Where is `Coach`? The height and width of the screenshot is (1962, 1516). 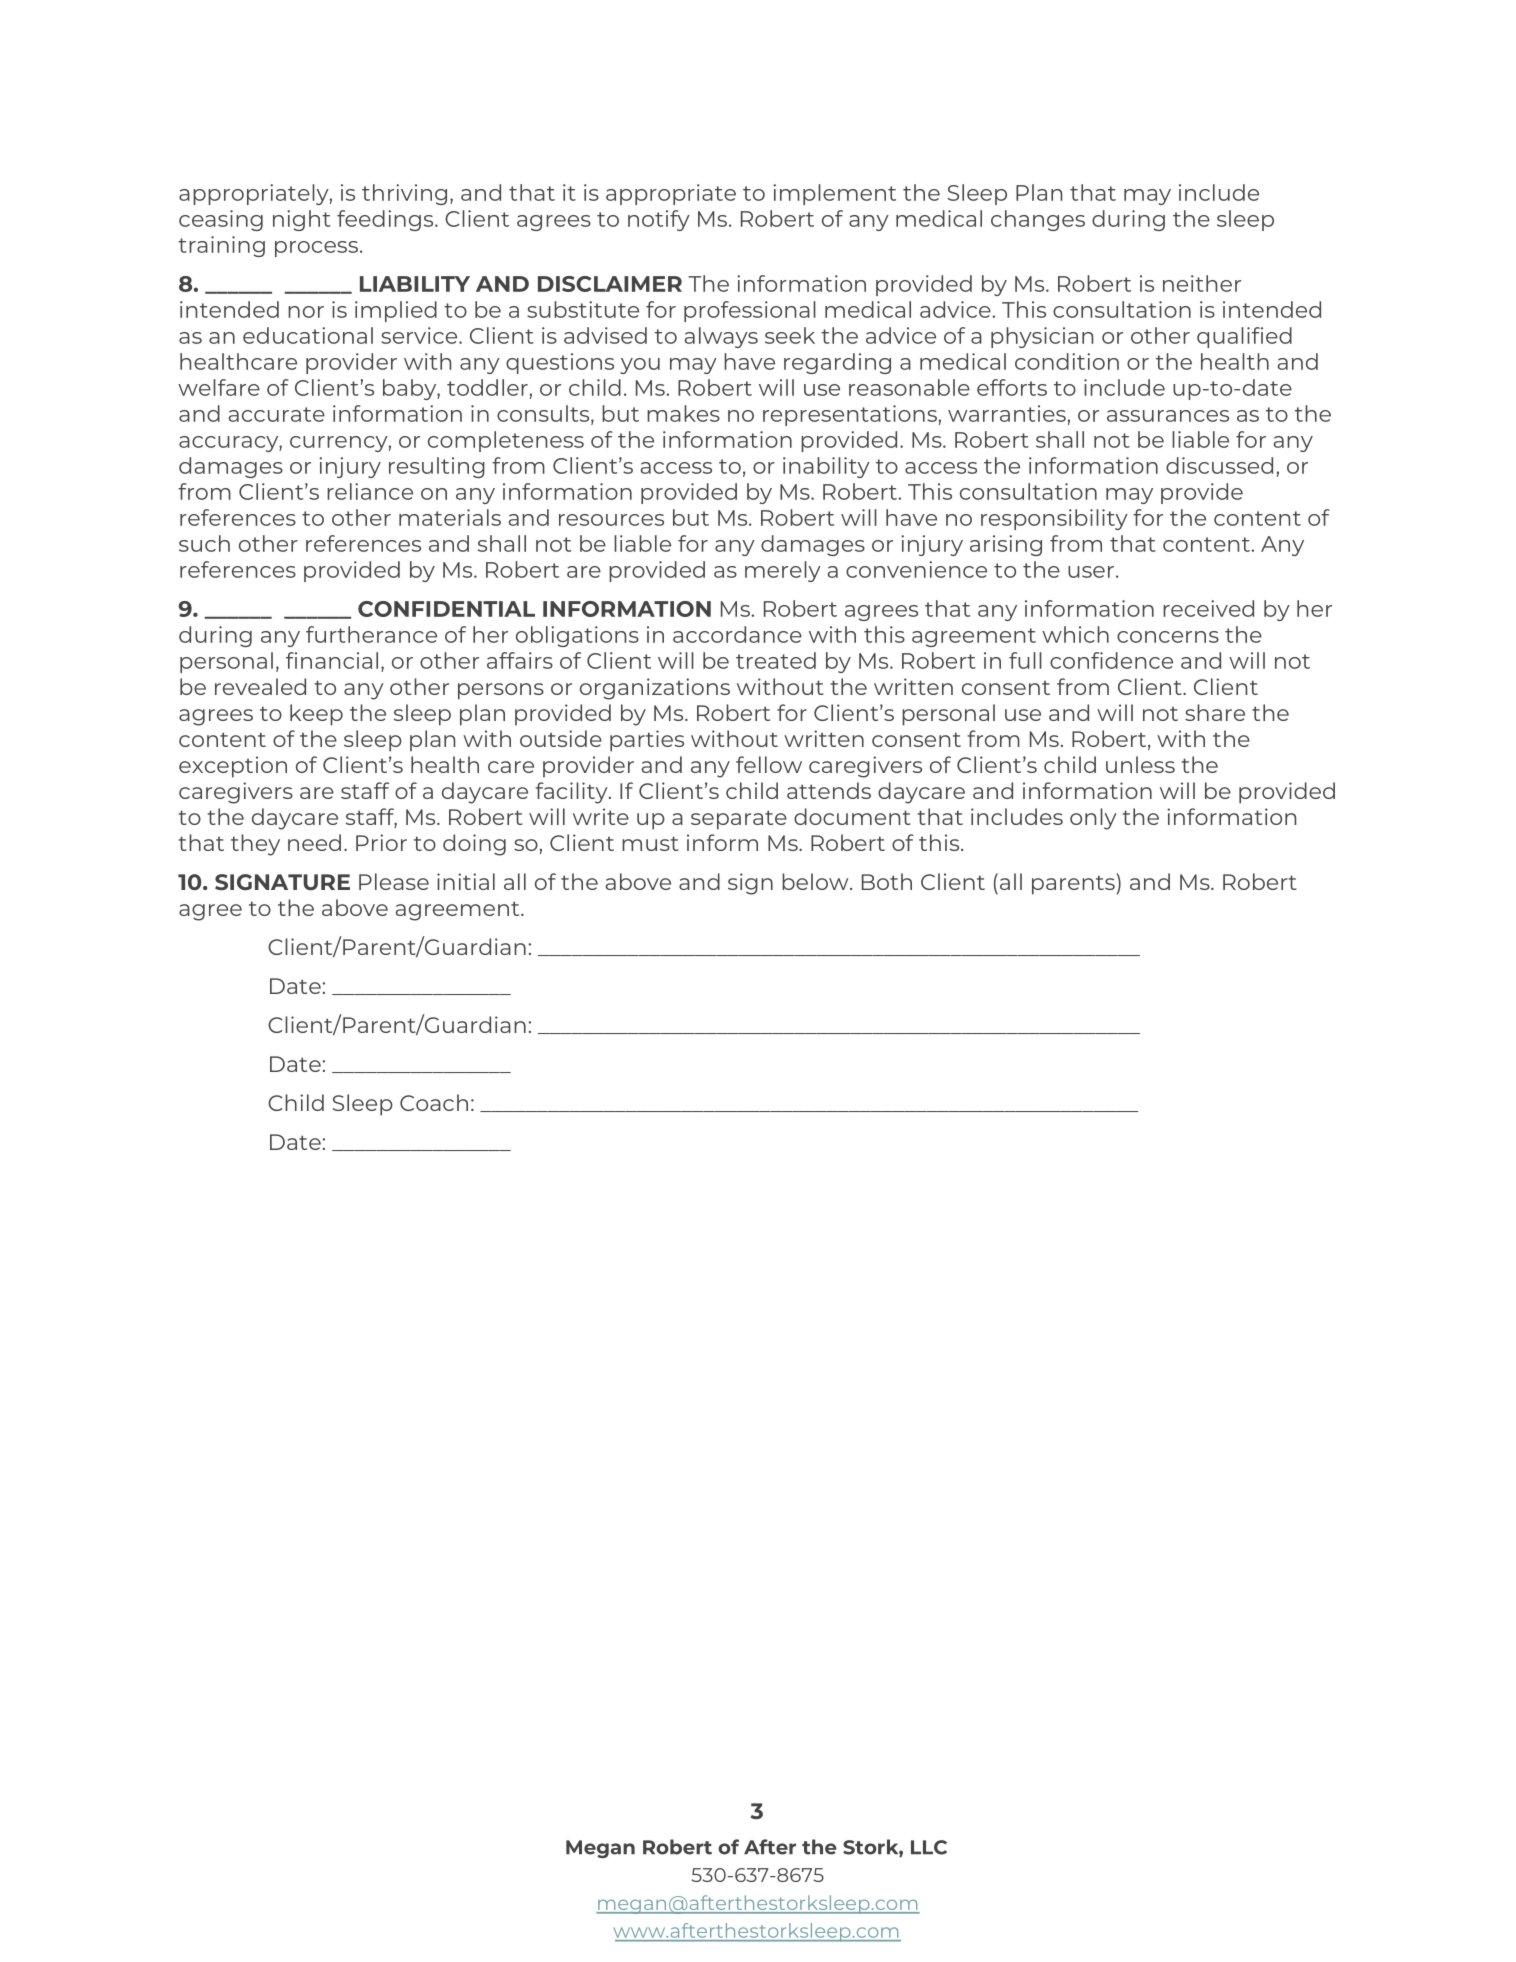
Coach is located at coordinates (434, 1102).
